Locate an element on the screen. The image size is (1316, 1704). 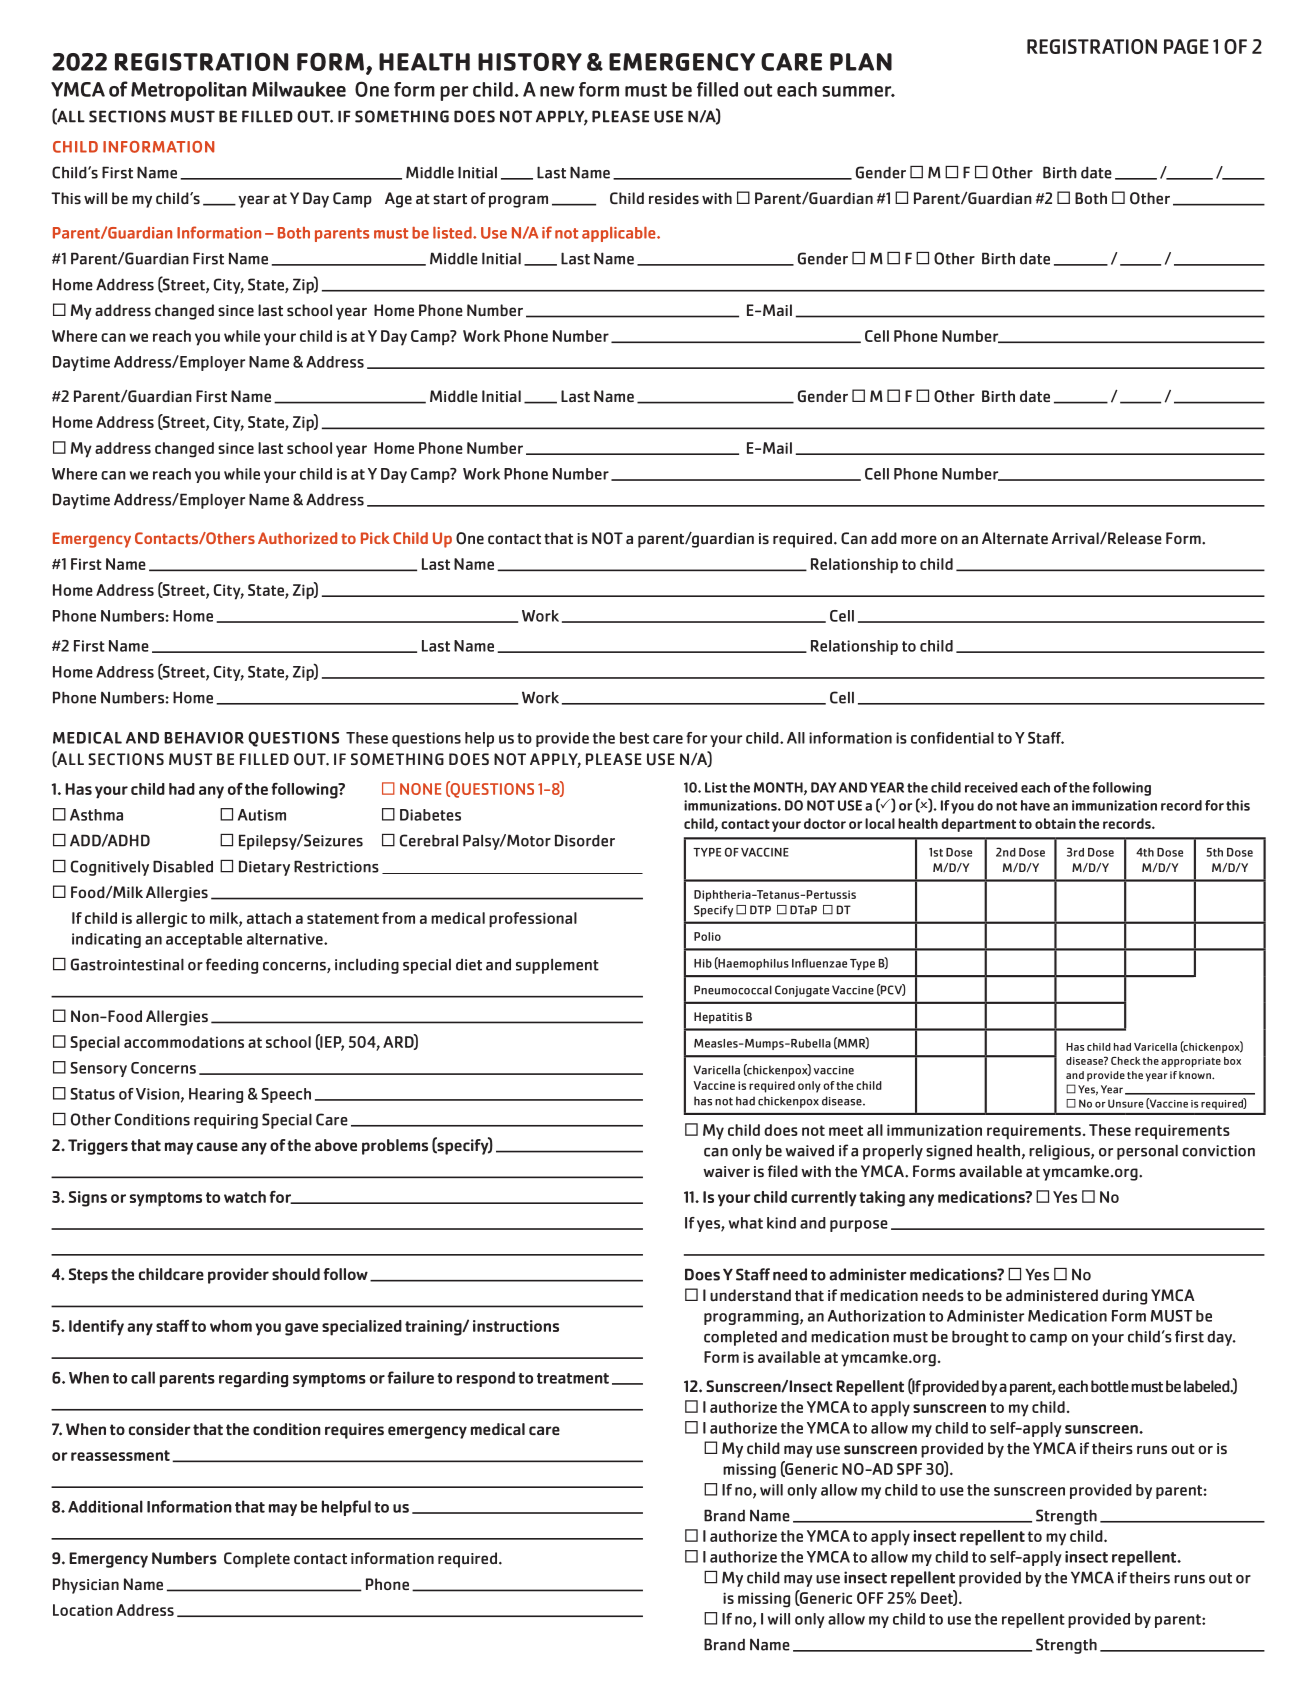
OFF is located at coordinates (870, 1598).
